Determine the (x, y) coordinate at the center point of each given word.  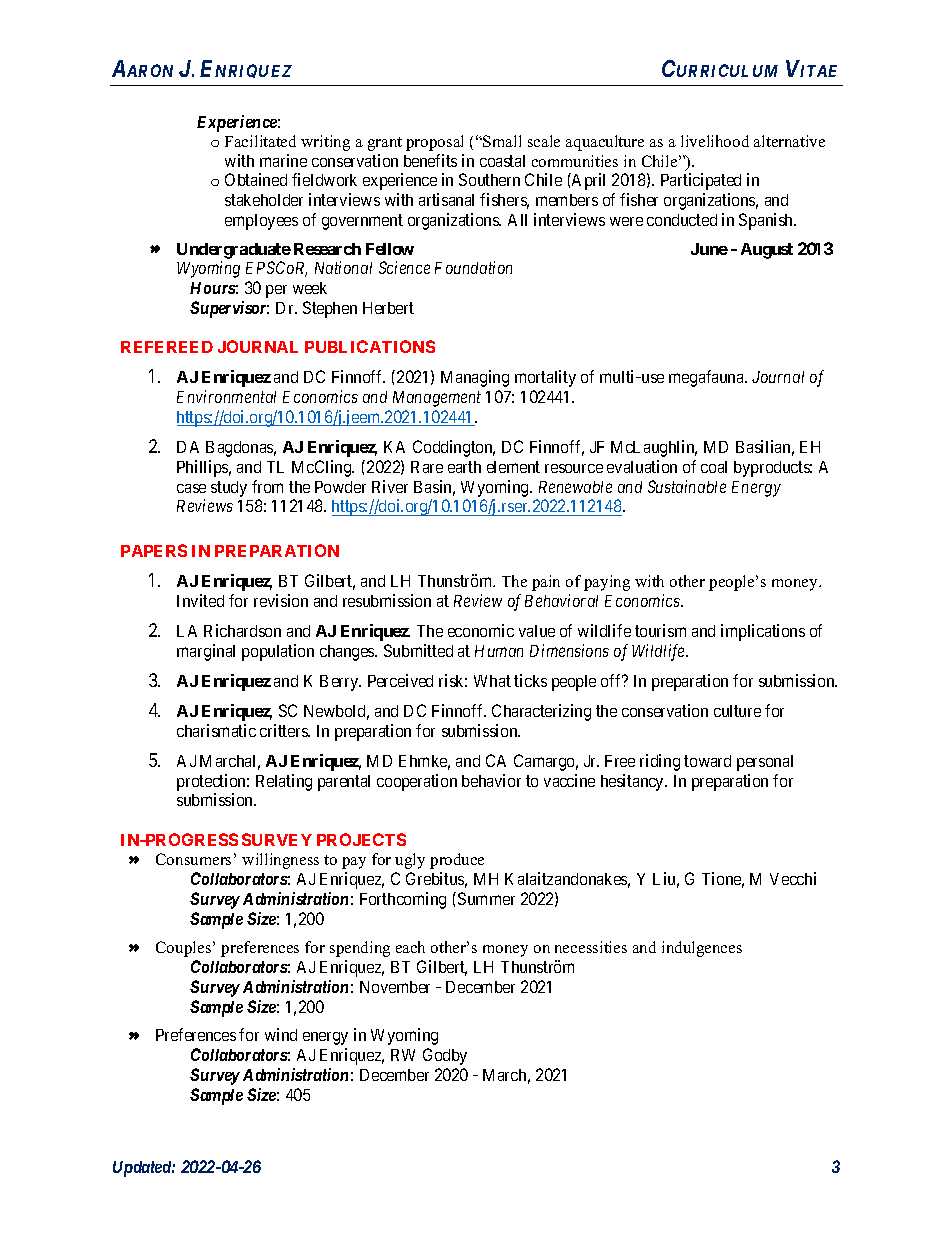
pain (546, 583)
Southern (489, 179)
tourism (660, 630)
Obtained (256, 179)
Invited (200, 600)
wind (281, 1034)
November (395, 987)
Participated (701, 181)
